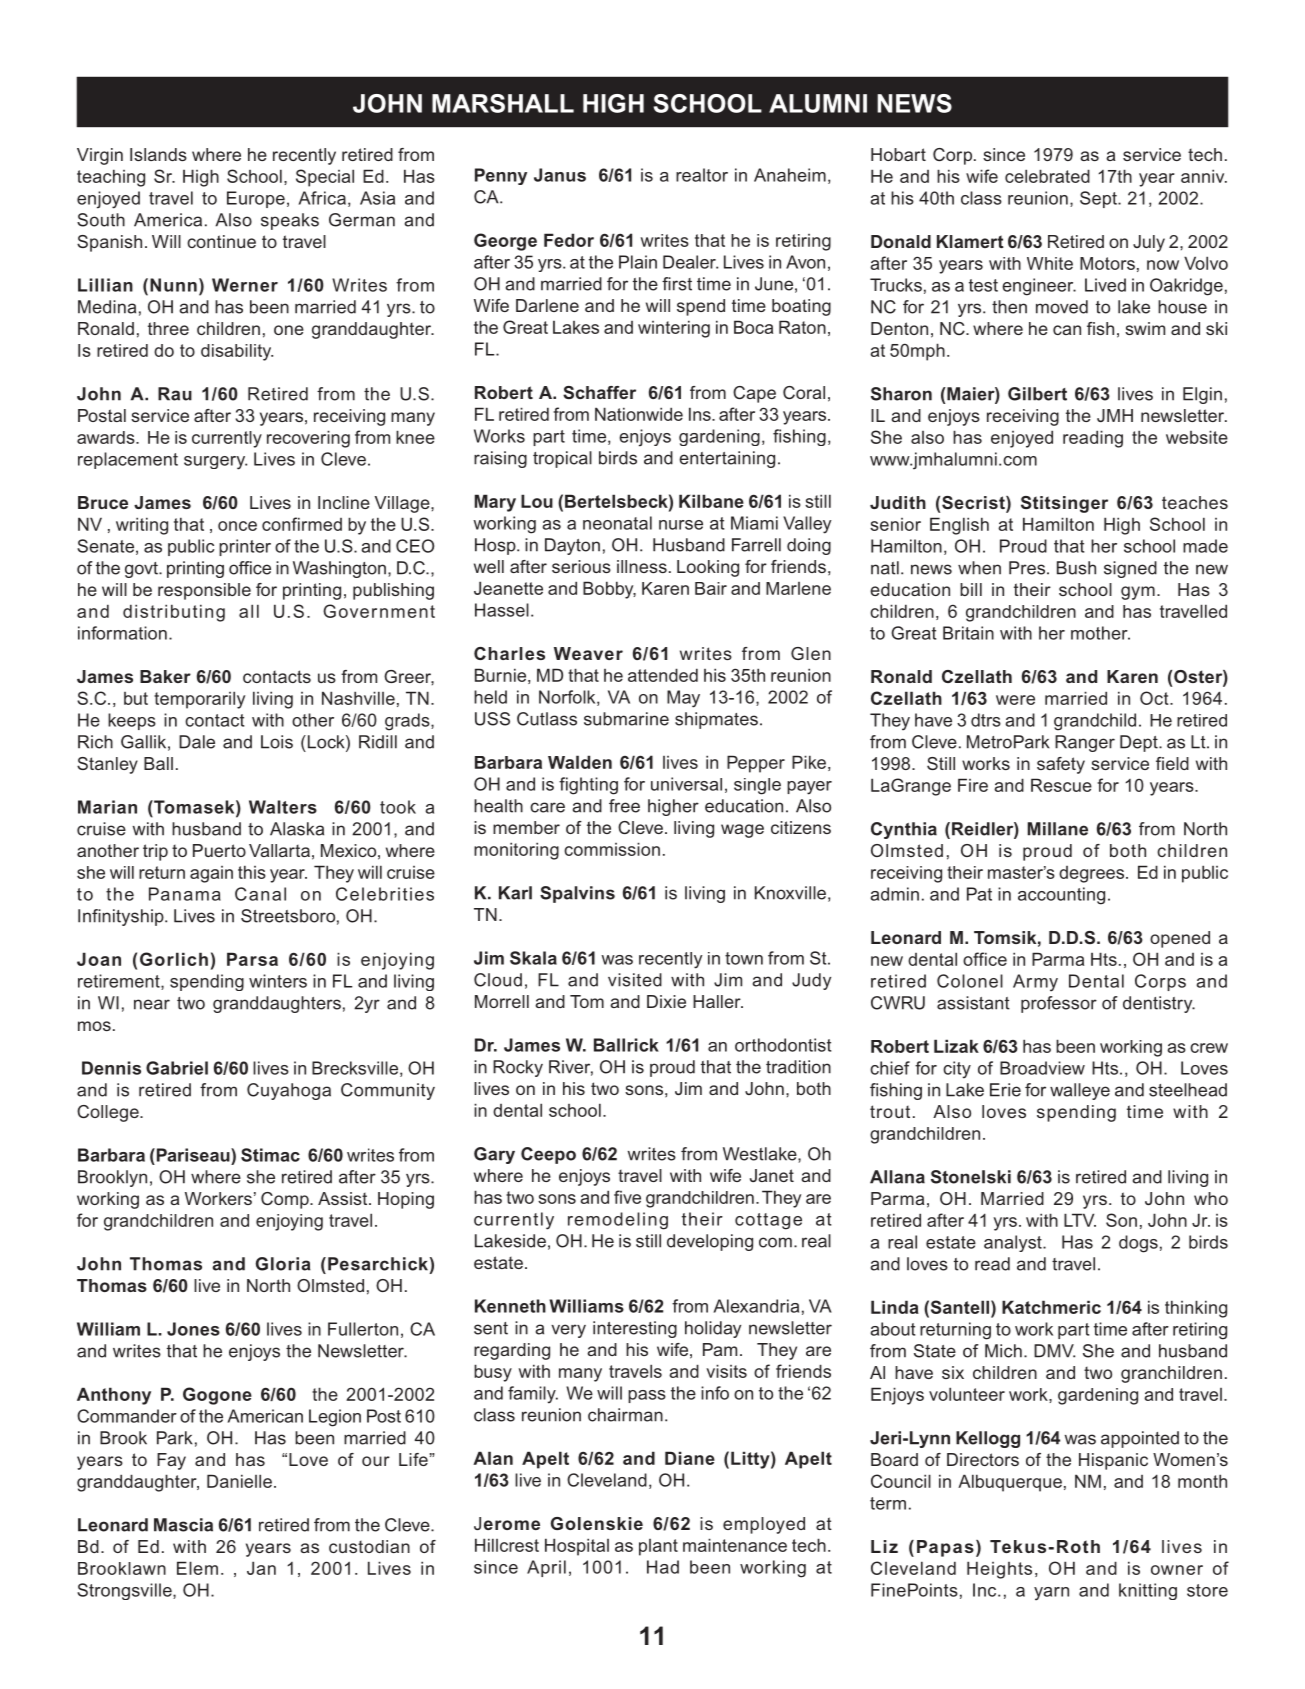  What do you see at coordinates (1080, 1091) in the page?
I see `walleye` at bounding box center [1080, 1091].
